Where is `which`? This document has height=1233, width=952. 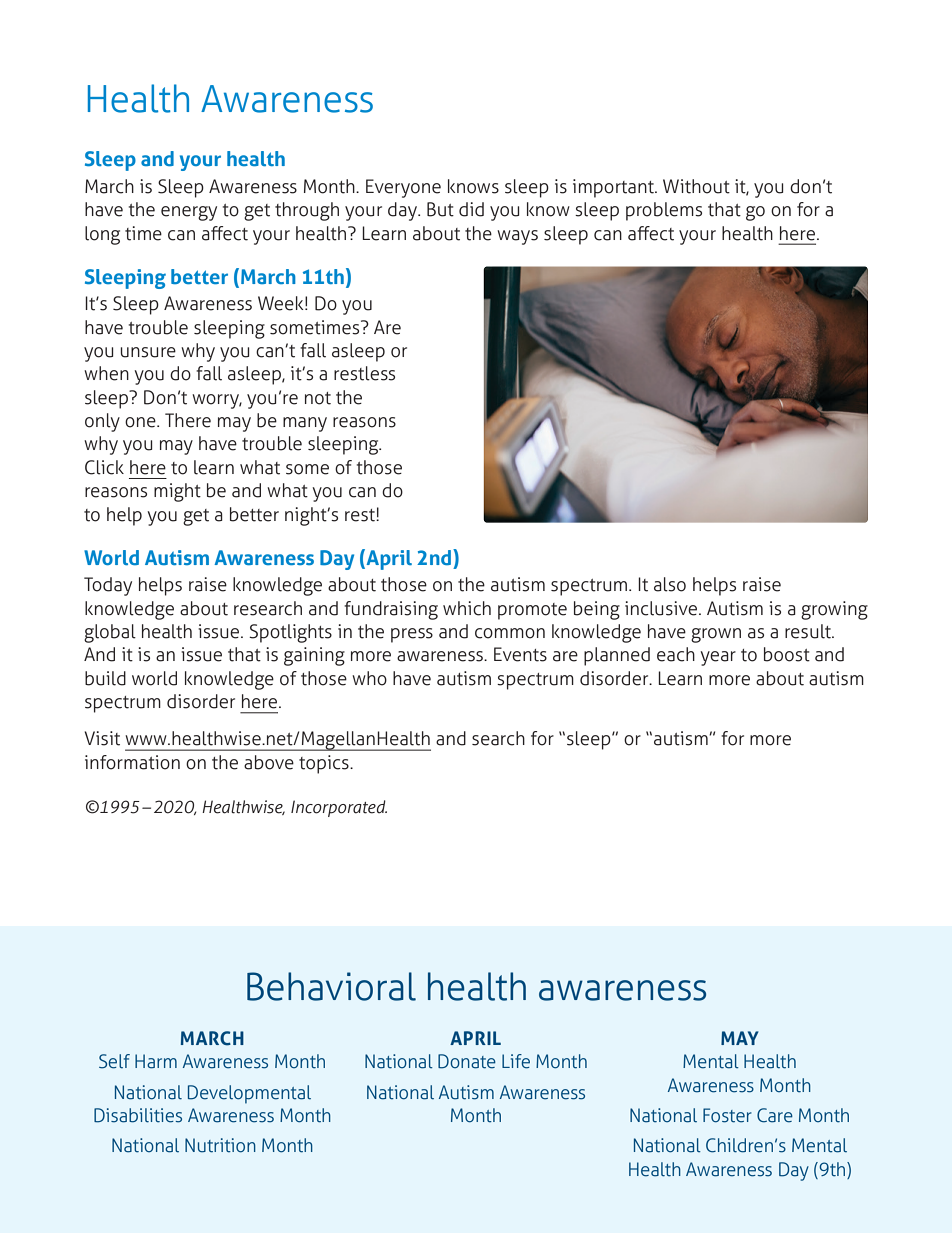
which is located at coordinates (467, 608).
